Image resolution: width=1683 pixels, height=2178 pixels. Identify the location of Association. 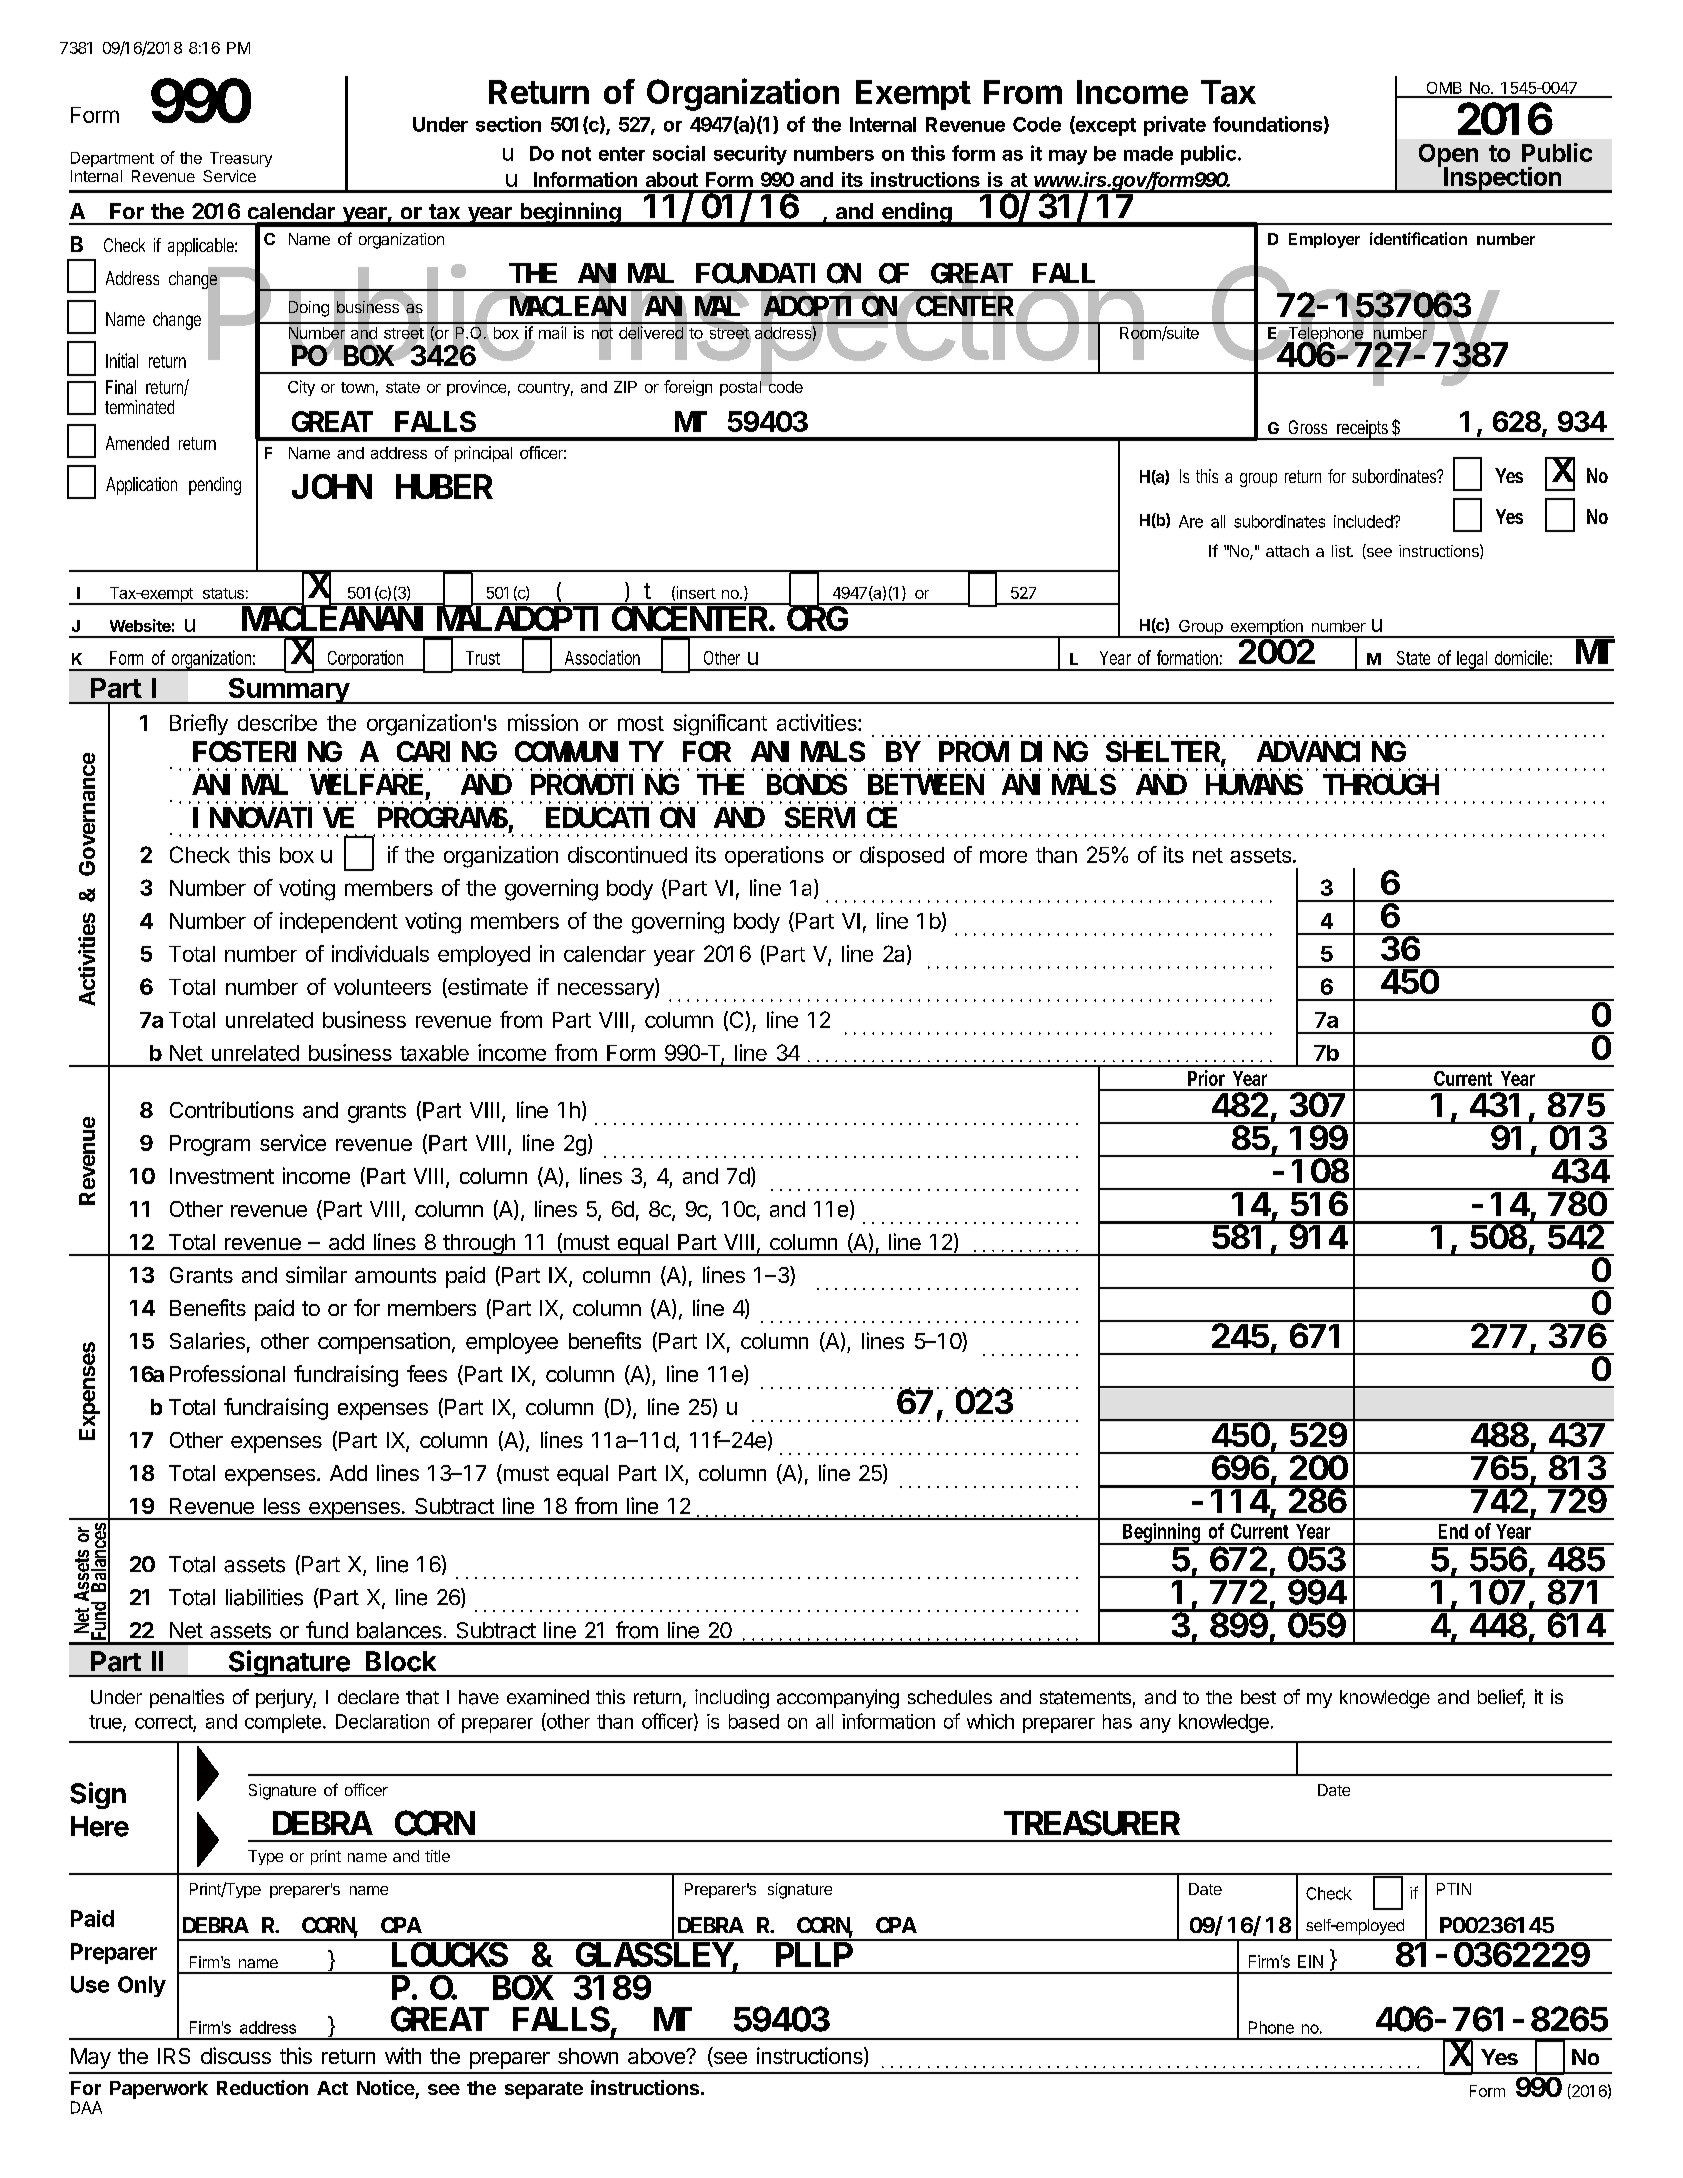
(602, 657).
